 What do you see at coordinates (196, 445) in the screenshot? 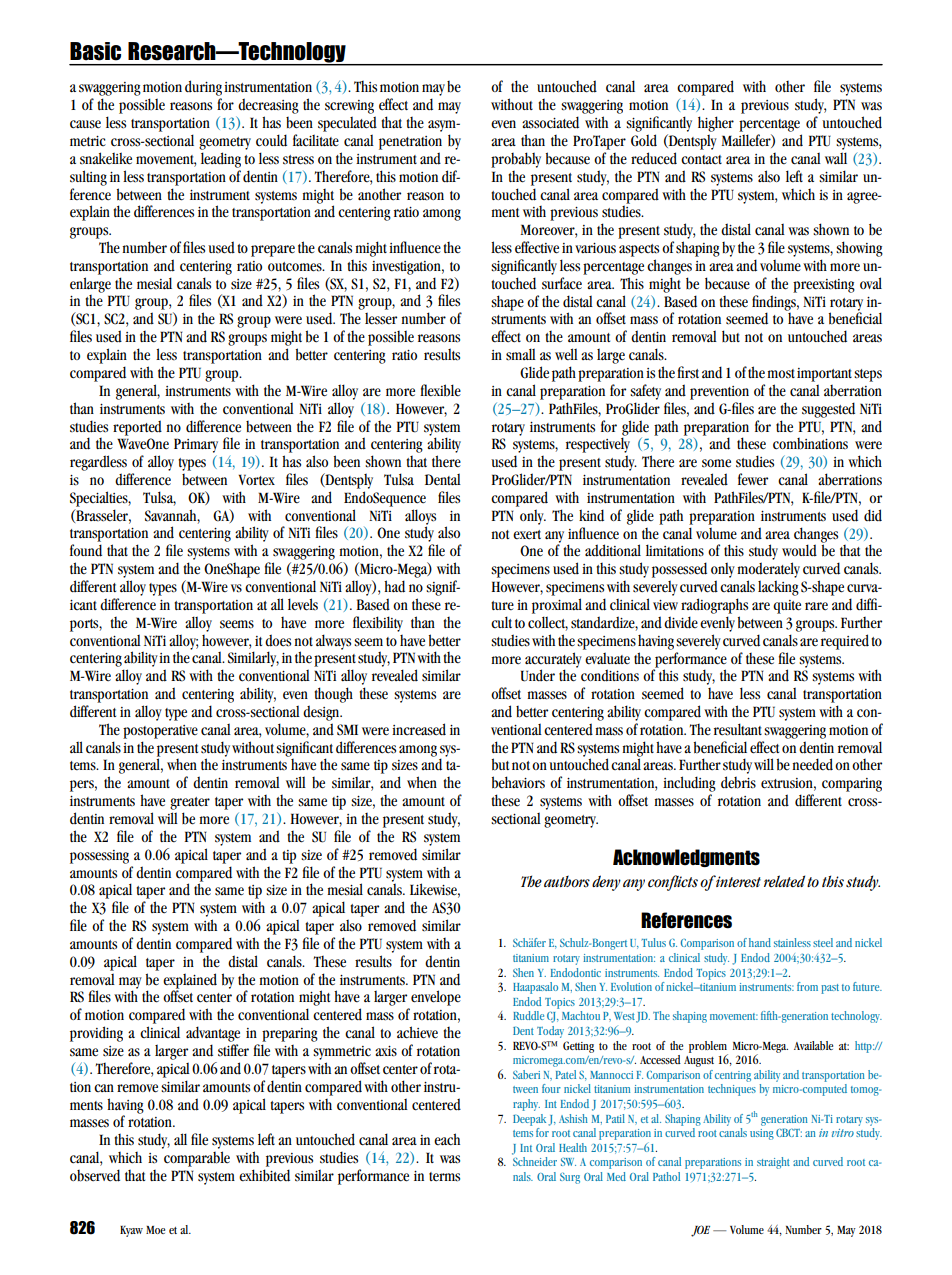
I see `Primary` at bounding box center [196, 445].
